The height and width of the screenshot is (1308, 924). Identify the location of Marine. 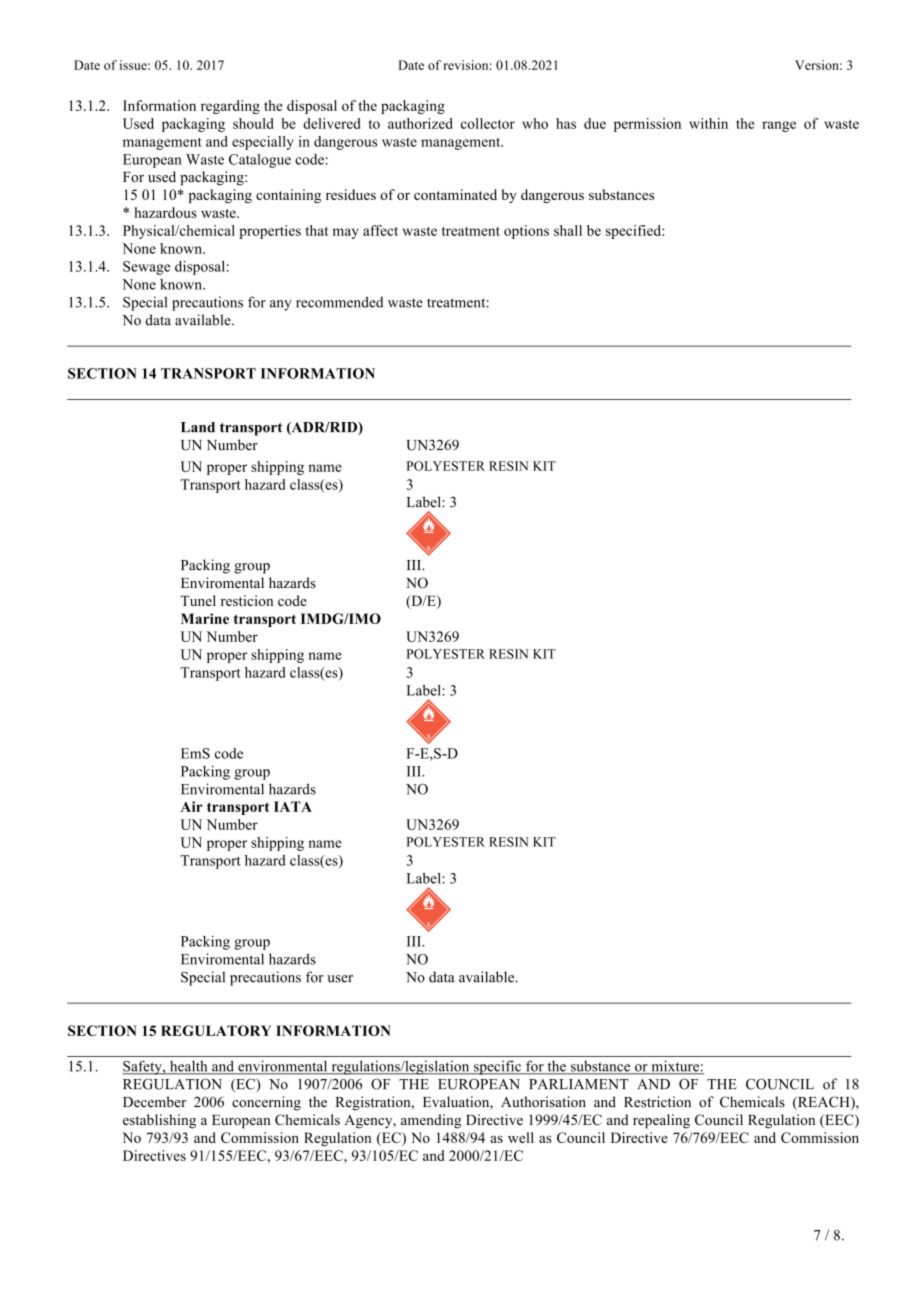
(205, 618).
